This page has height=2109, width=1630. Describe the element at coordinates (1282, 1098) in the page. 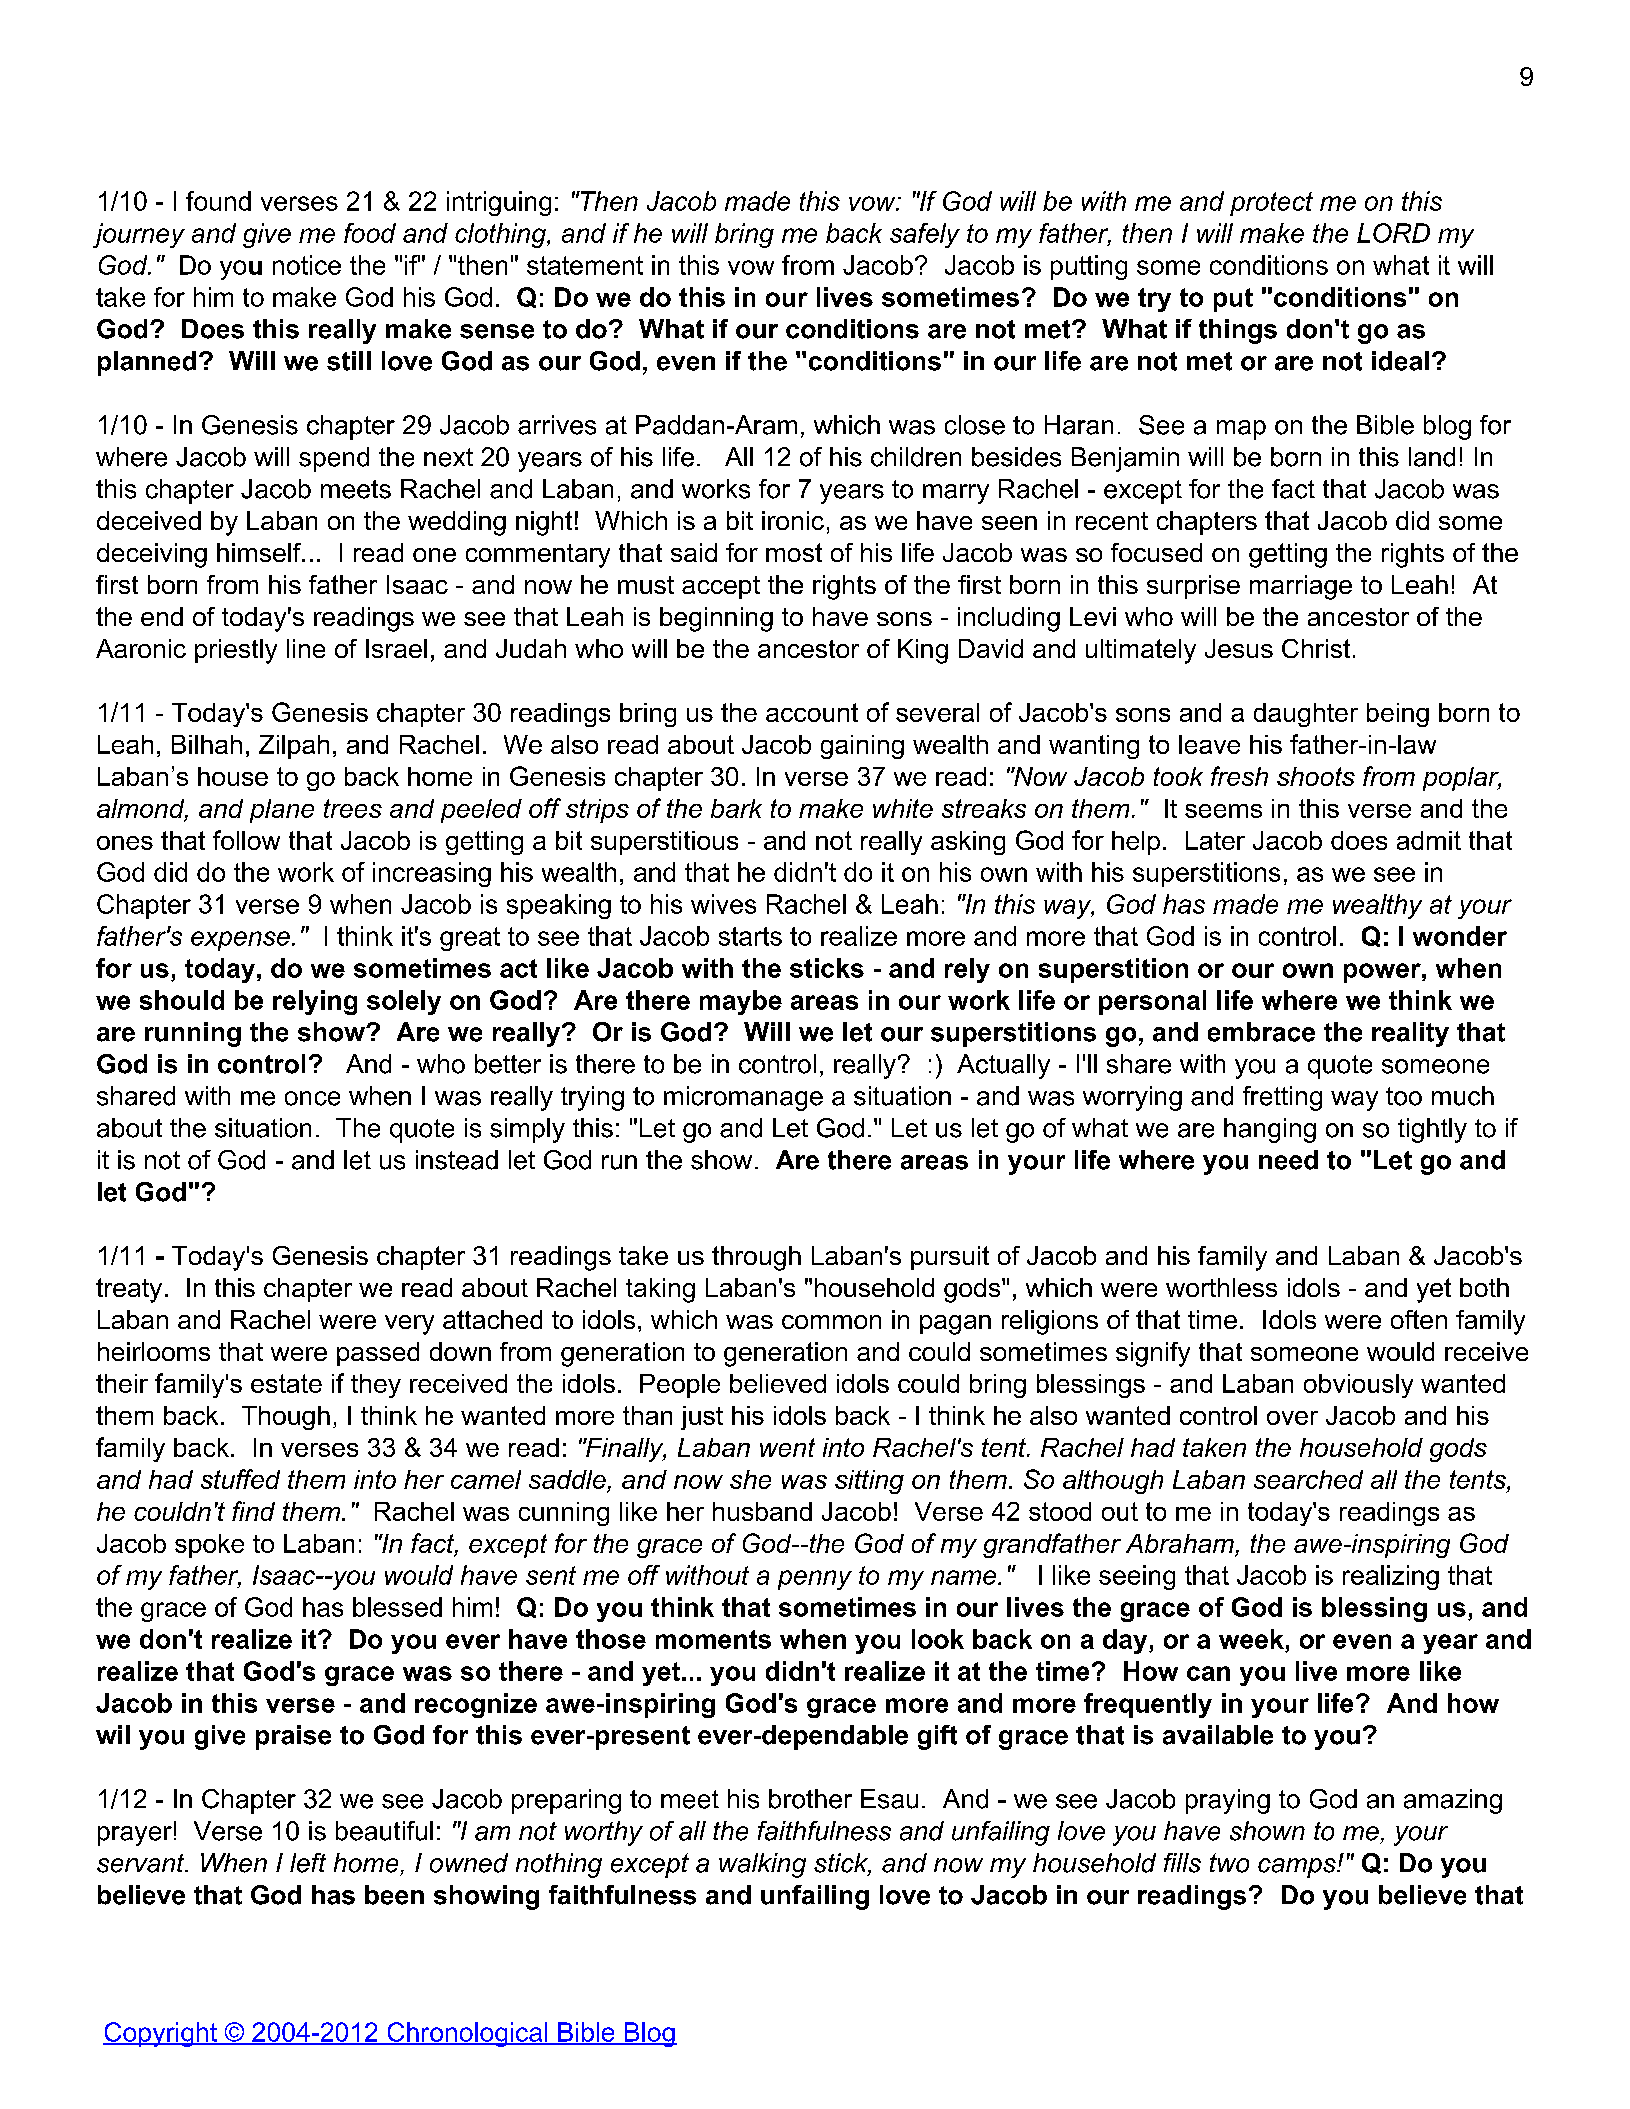

I see `fretting` at that location.
